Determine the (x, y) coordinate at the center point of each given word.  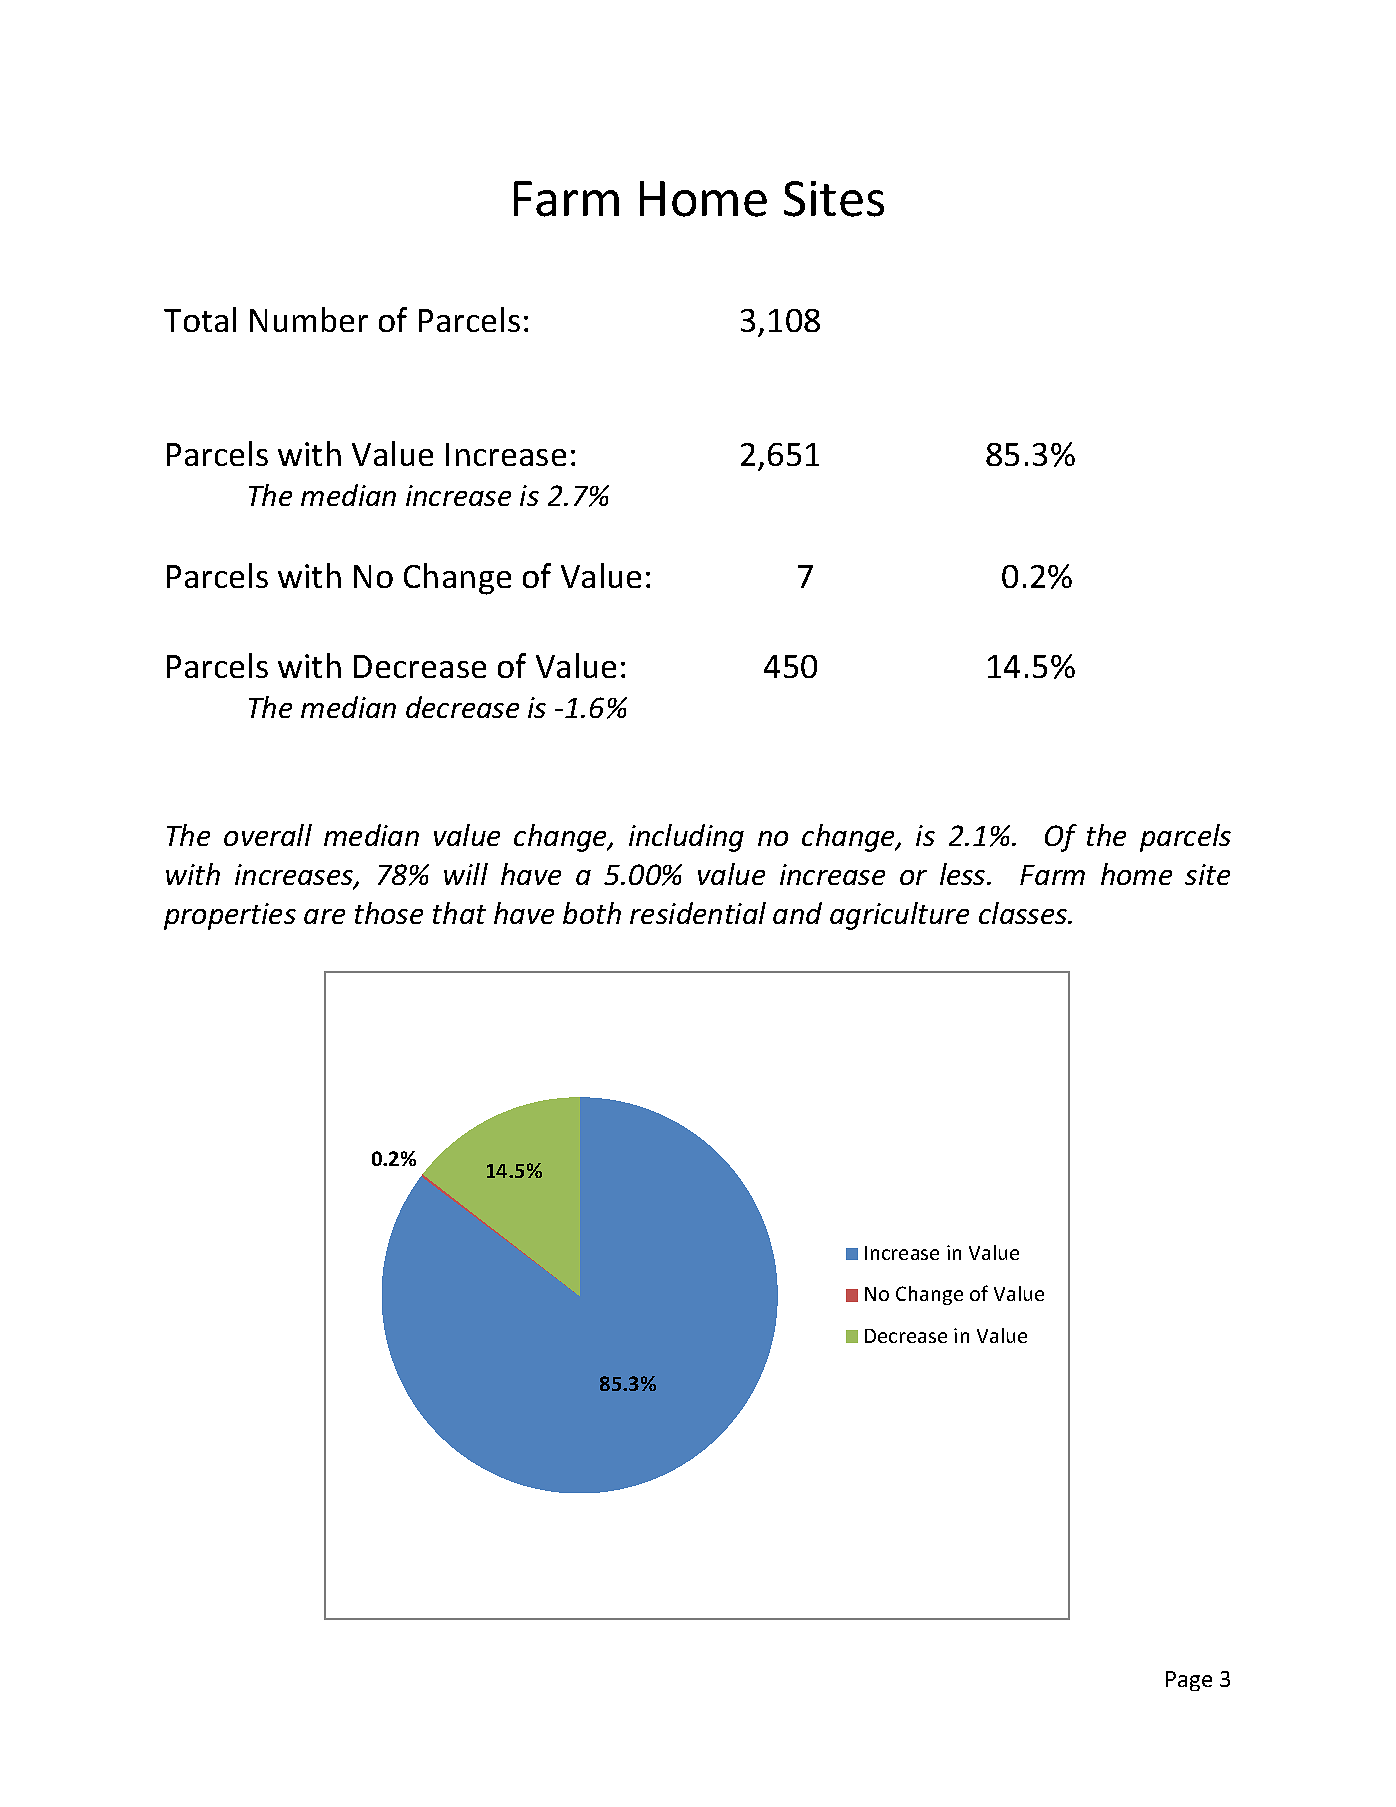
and (797, 913)
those (389, 913)
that (459, 913)
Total (200, 319)
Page (1189, 1681)
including (686, 838)
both (592, 913)
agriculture (899, 916)
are (324, 916)
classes (1024, 913)
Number (309, 319)
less (964, 874)
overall (268, 835)
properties (230, 916)
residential (698, 913)
